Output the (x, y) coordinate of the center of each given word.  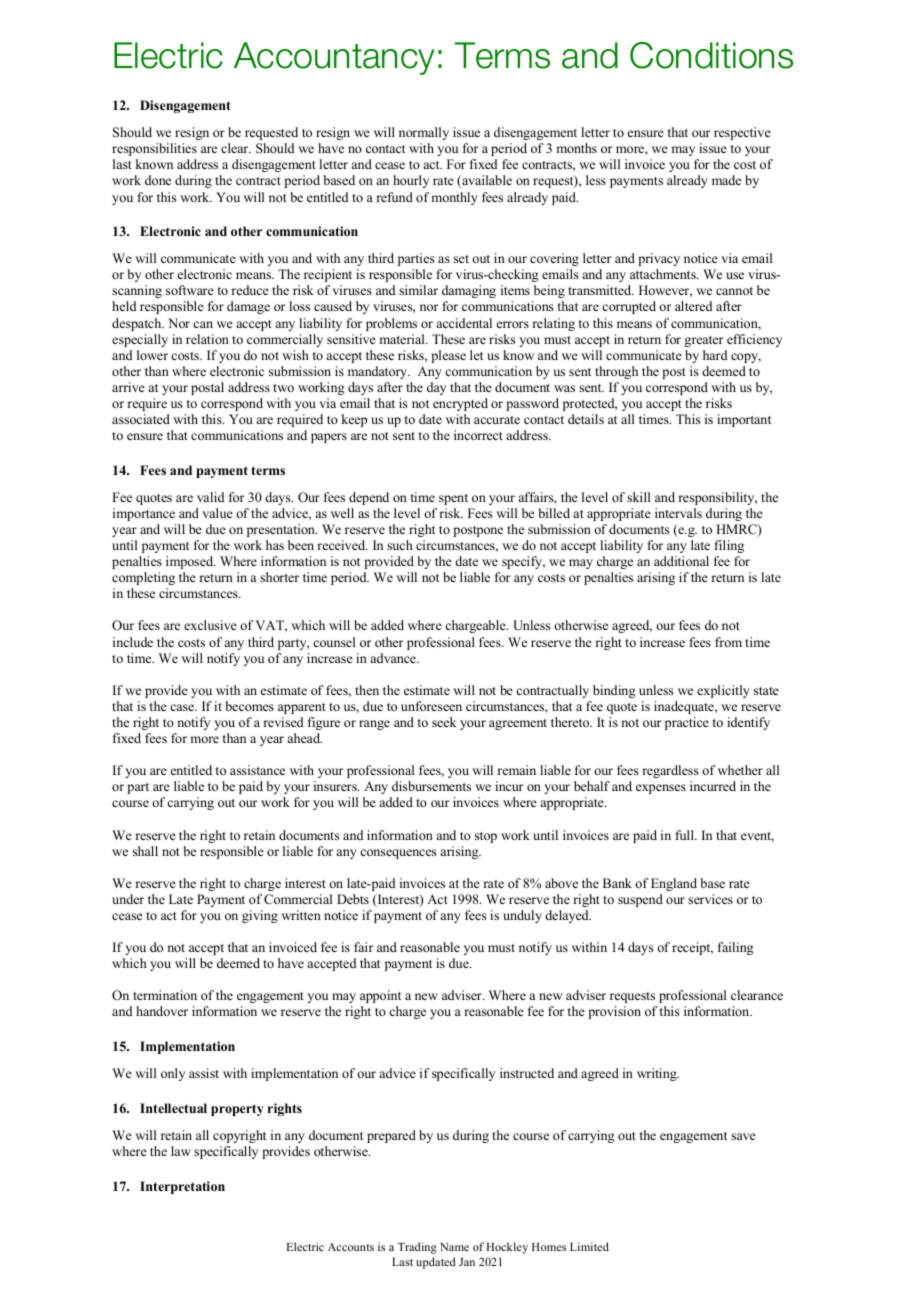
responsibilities (154, 149)
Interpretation (182, 1187)
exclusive (210, 625)
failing (736, 948)
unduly (522, 916)
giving (260, 916)
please (448, 356)
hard (715, 355)
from (728, 642)
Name (454, 1247)
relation (207, 339)
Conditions (711, 55)
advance (394, 658)
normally (424, 133)
